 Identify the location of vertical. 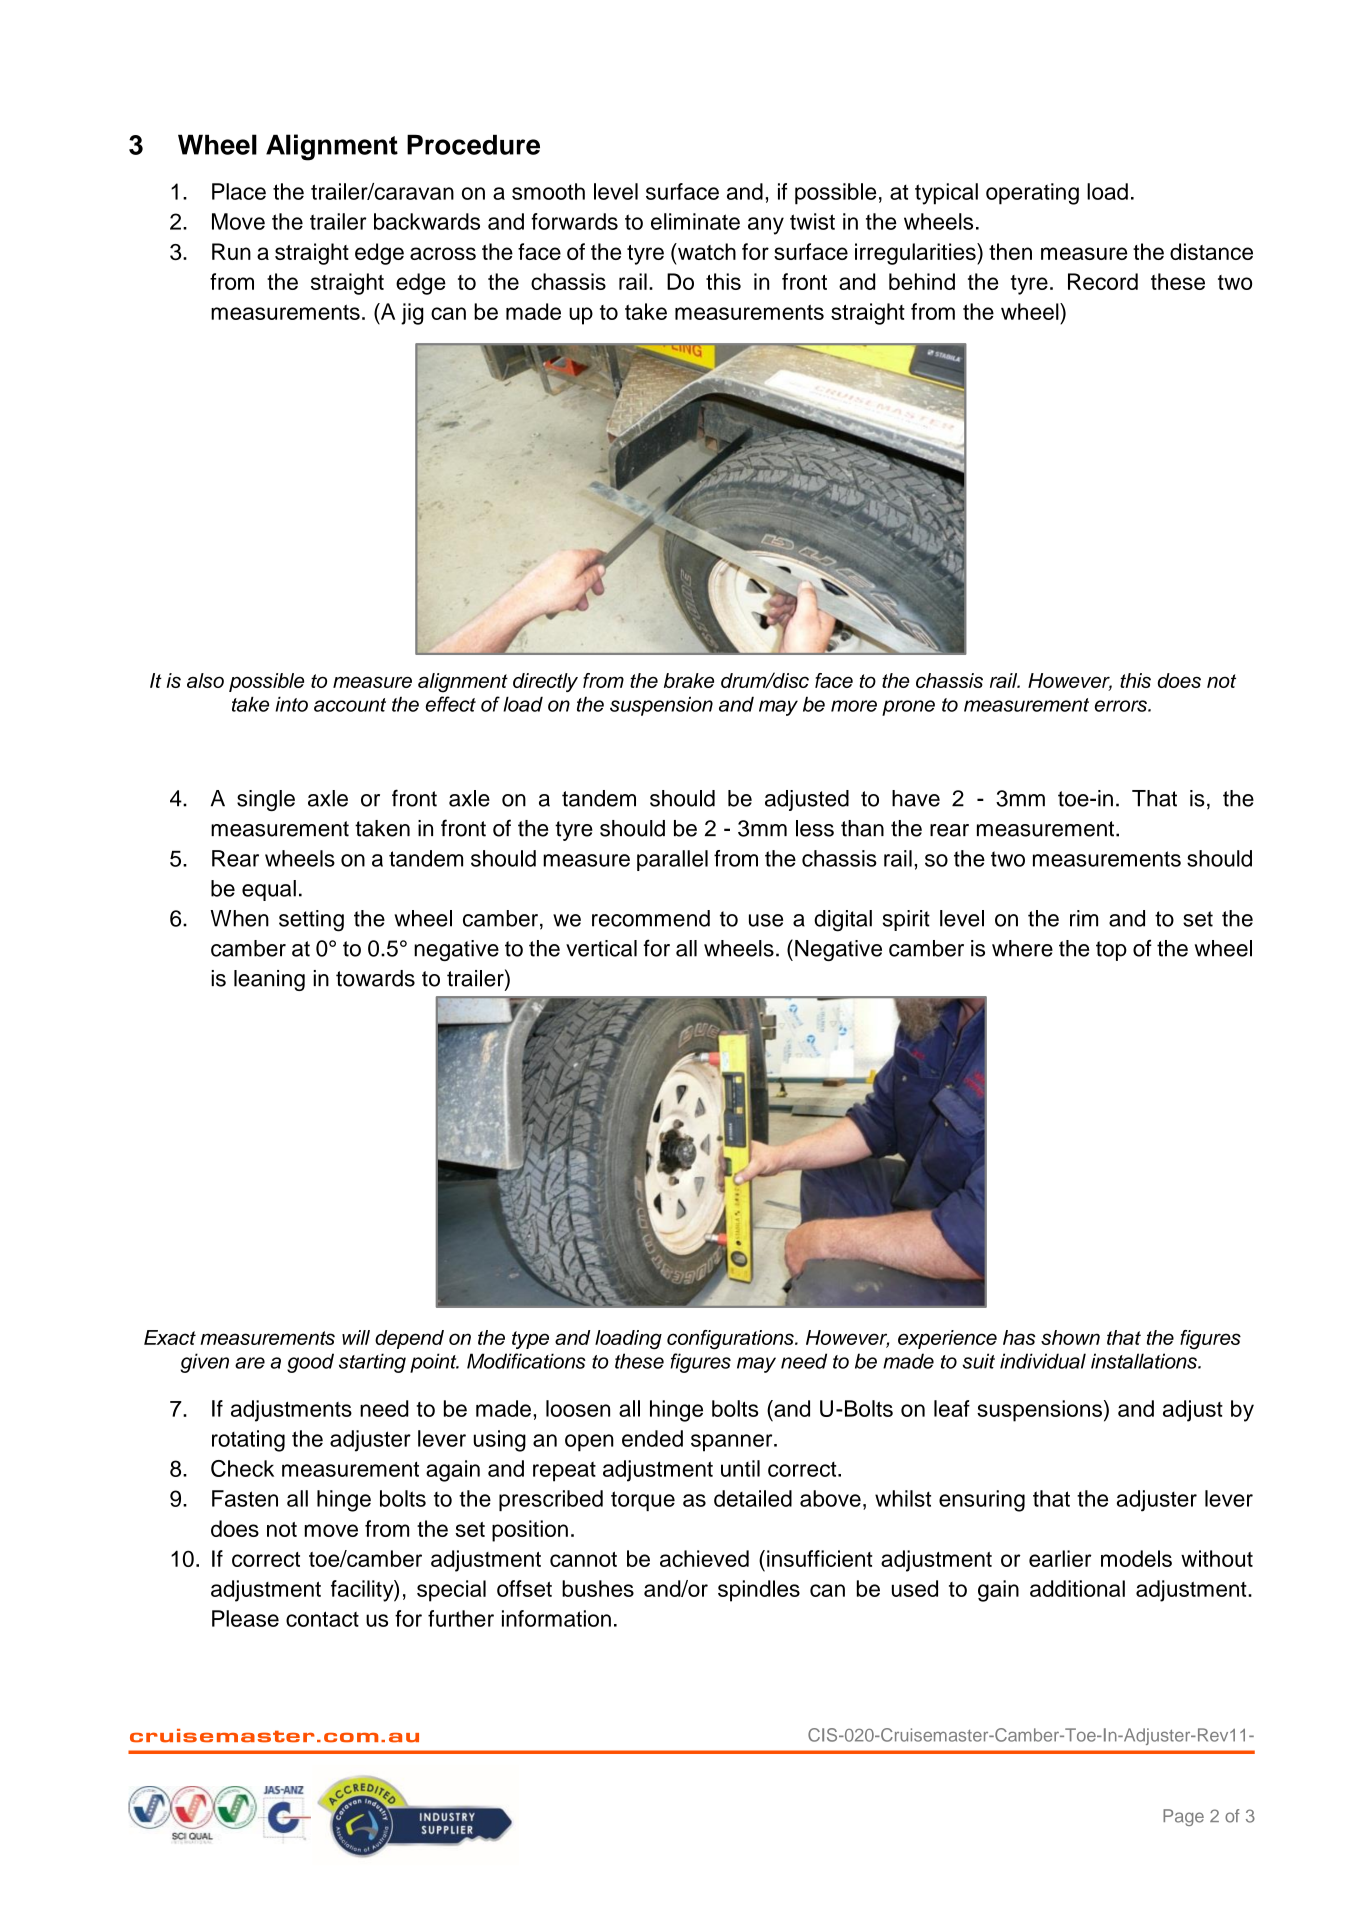
(601, 948).
